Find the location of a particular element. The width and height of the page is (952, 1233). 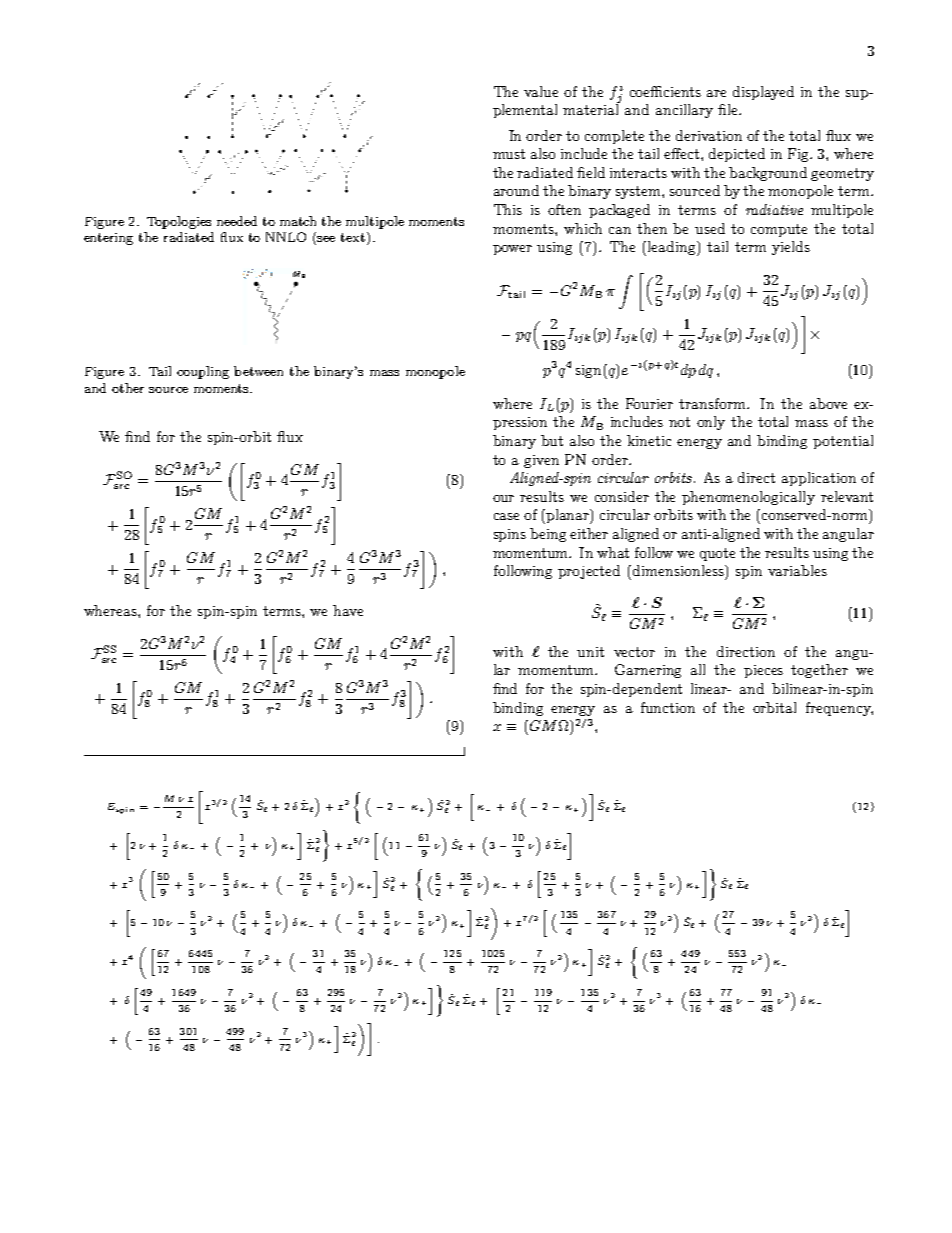

transform is located at coordinates (713, 403).
